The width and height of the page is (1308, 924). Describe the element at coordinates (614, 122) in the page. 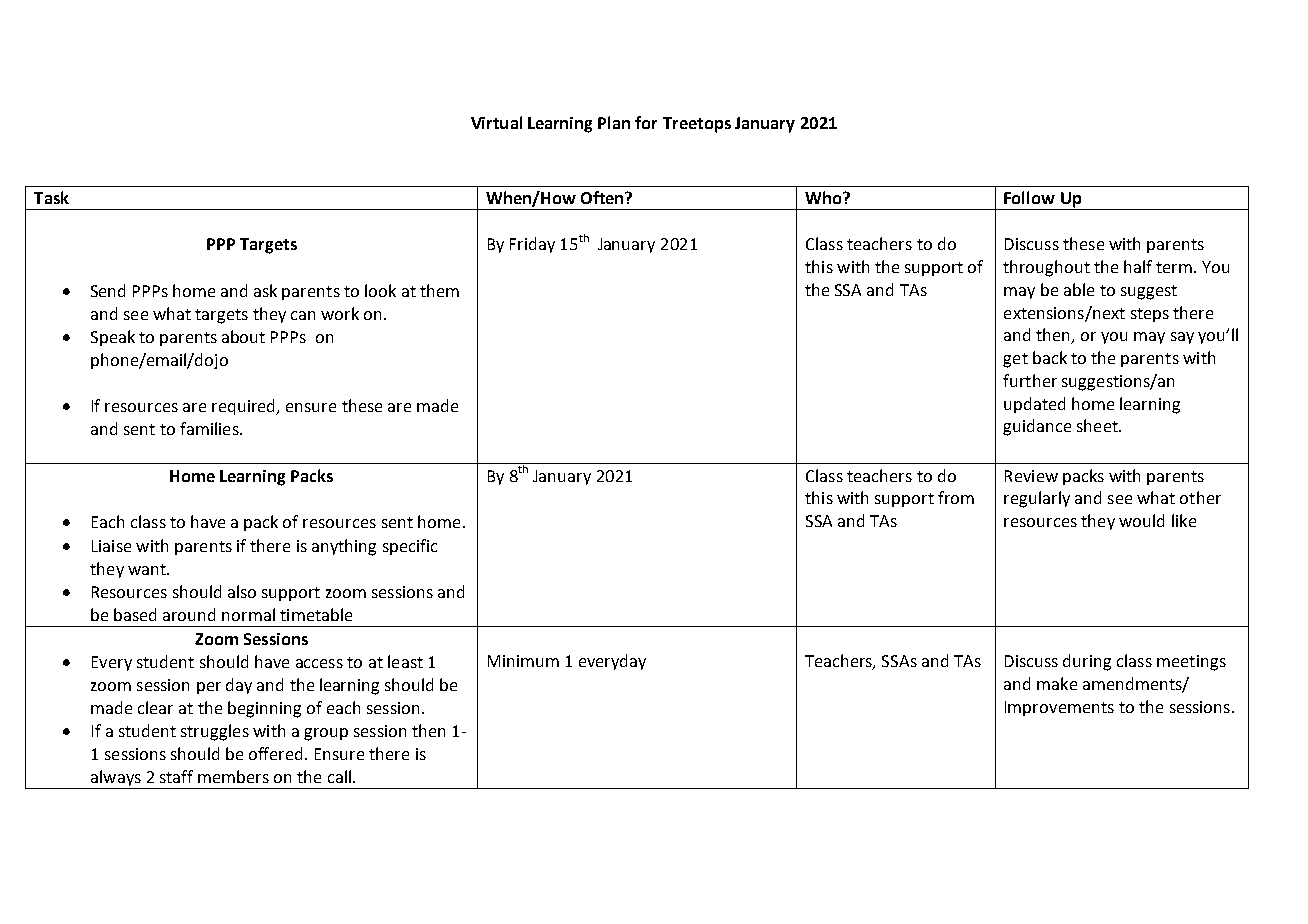

I see `Plan` at that location.
